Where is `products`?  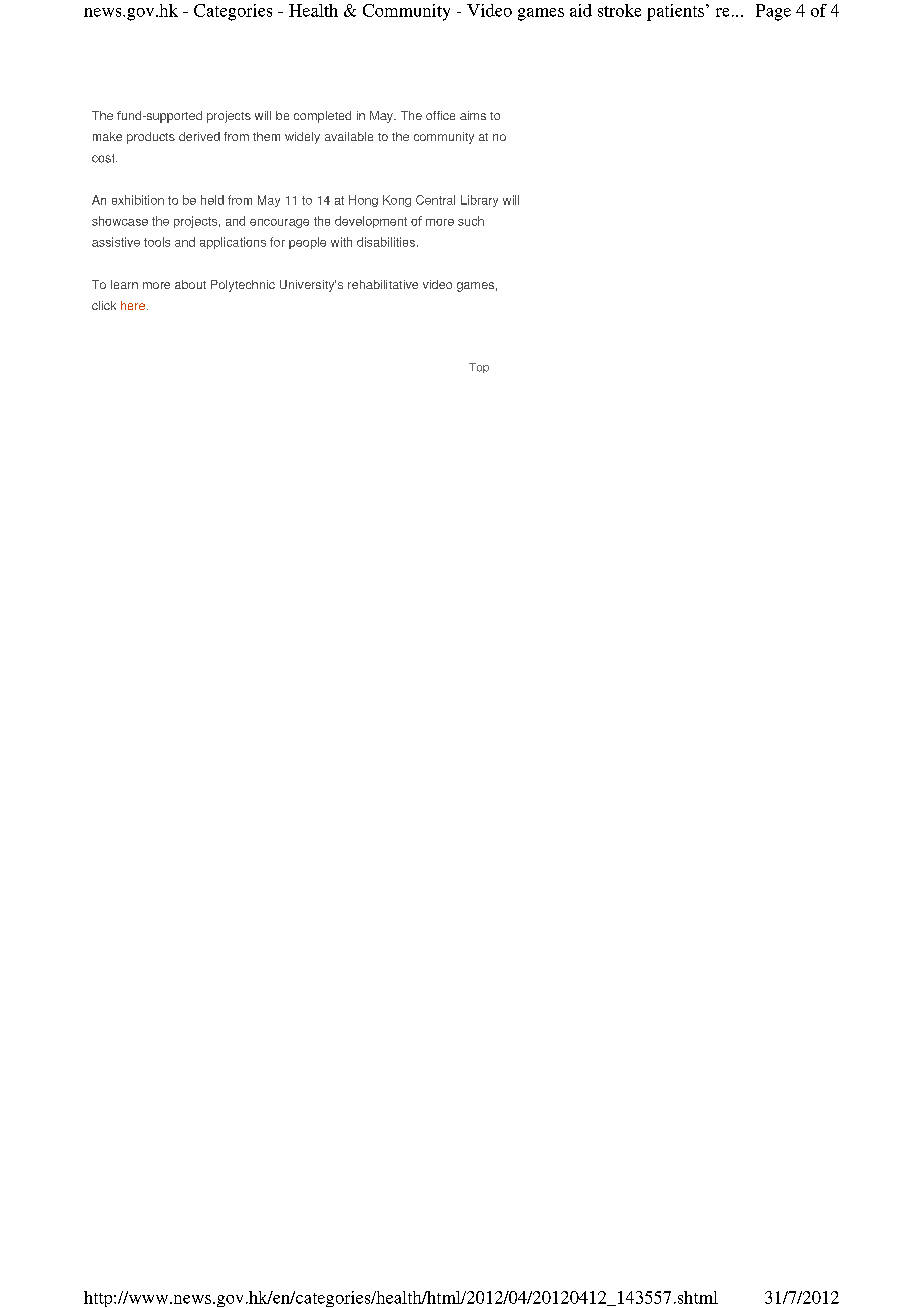
products is located at coordinates (151, 138).
